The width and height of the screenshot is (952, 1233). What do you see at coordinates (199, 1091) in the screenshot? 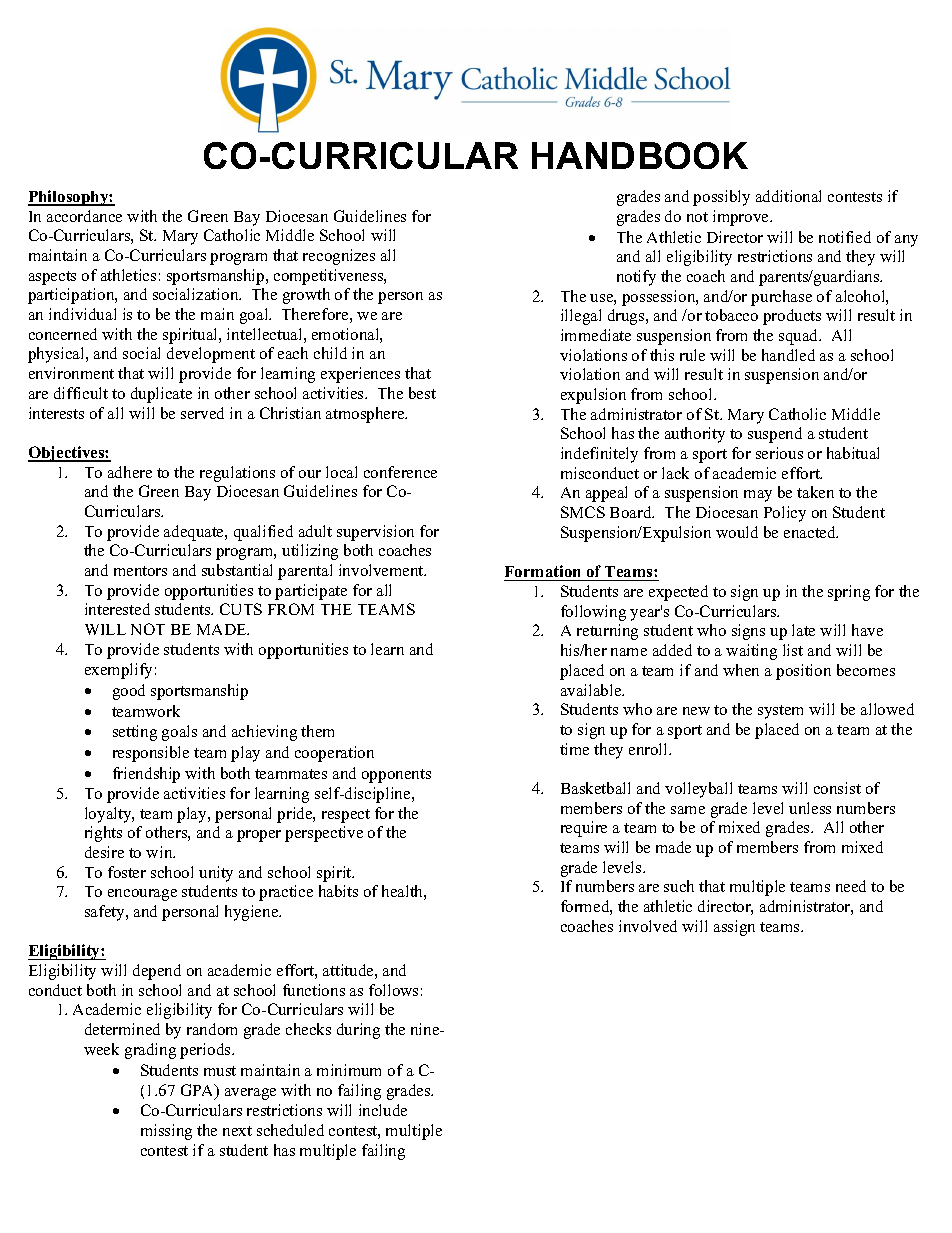
I see `GPA` at bounding box center [199, 1091].
